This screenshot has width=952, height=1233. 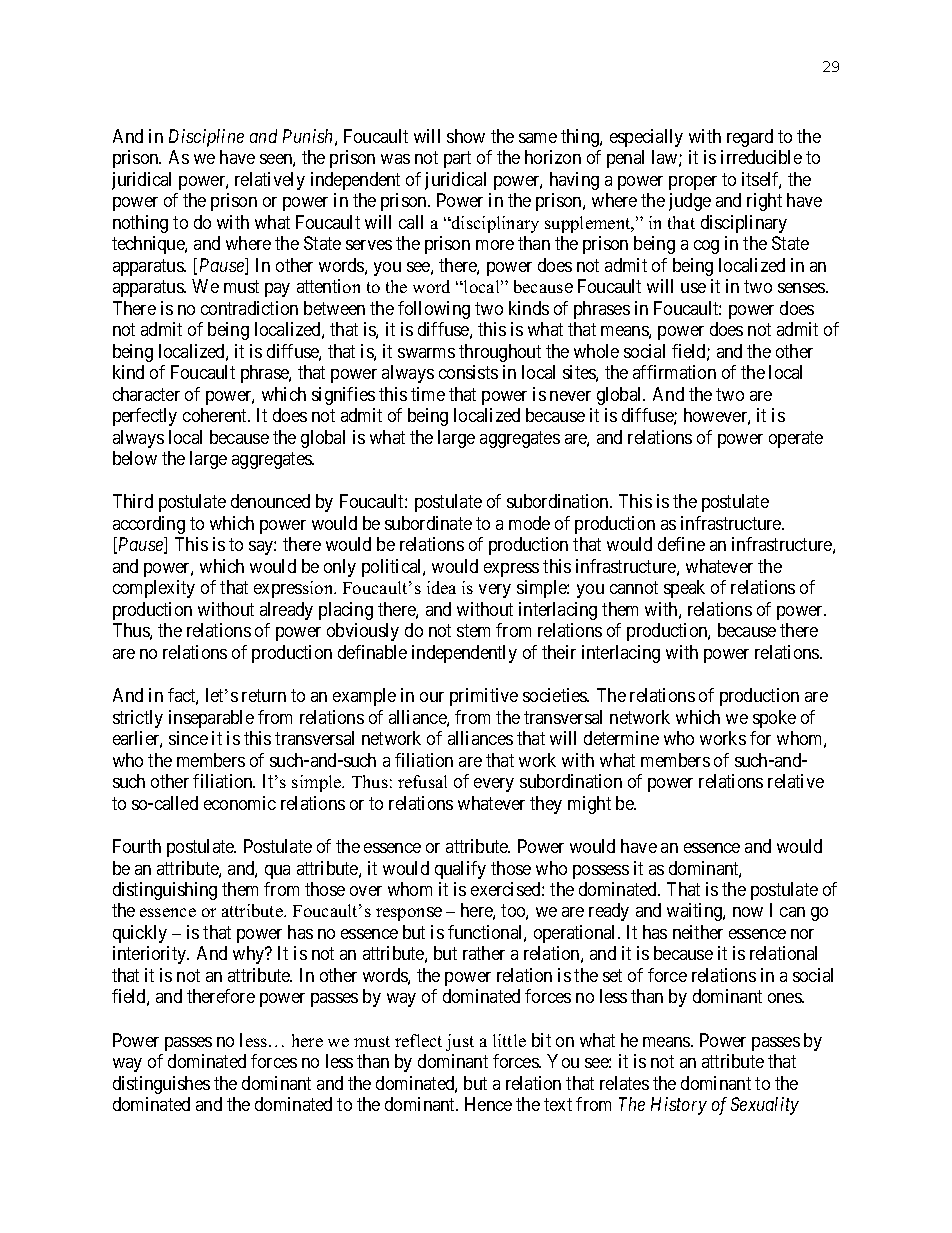 What do you see at coordinates (693, 183) in the screenshot?
I see `proper` at bounding box center [693, 183].
